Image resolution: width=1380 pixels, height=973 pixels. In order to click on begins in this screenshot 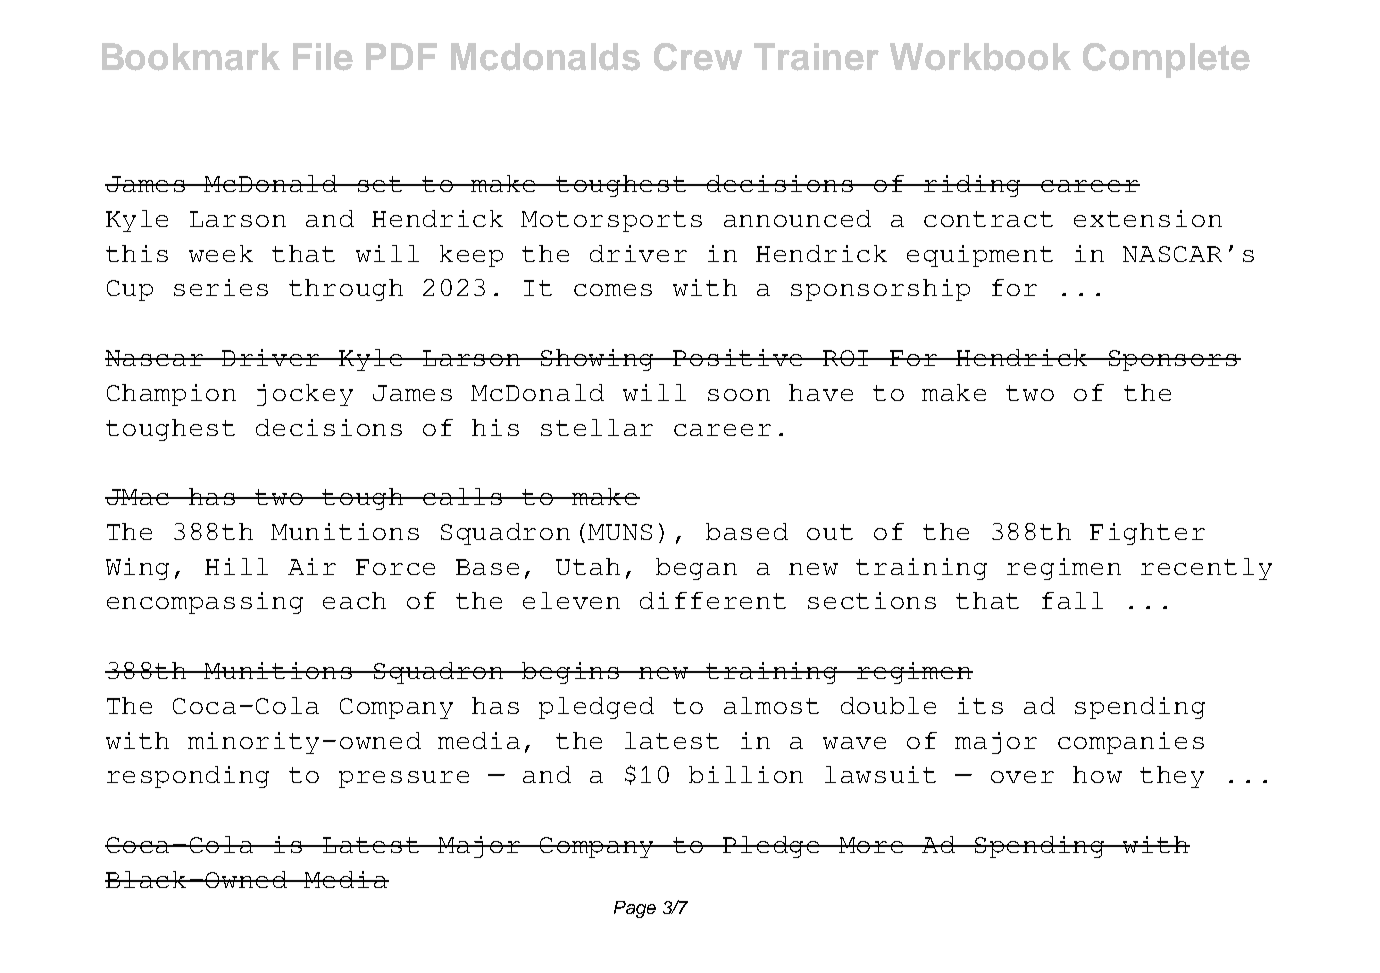, I will do `click(571, 673)`.
